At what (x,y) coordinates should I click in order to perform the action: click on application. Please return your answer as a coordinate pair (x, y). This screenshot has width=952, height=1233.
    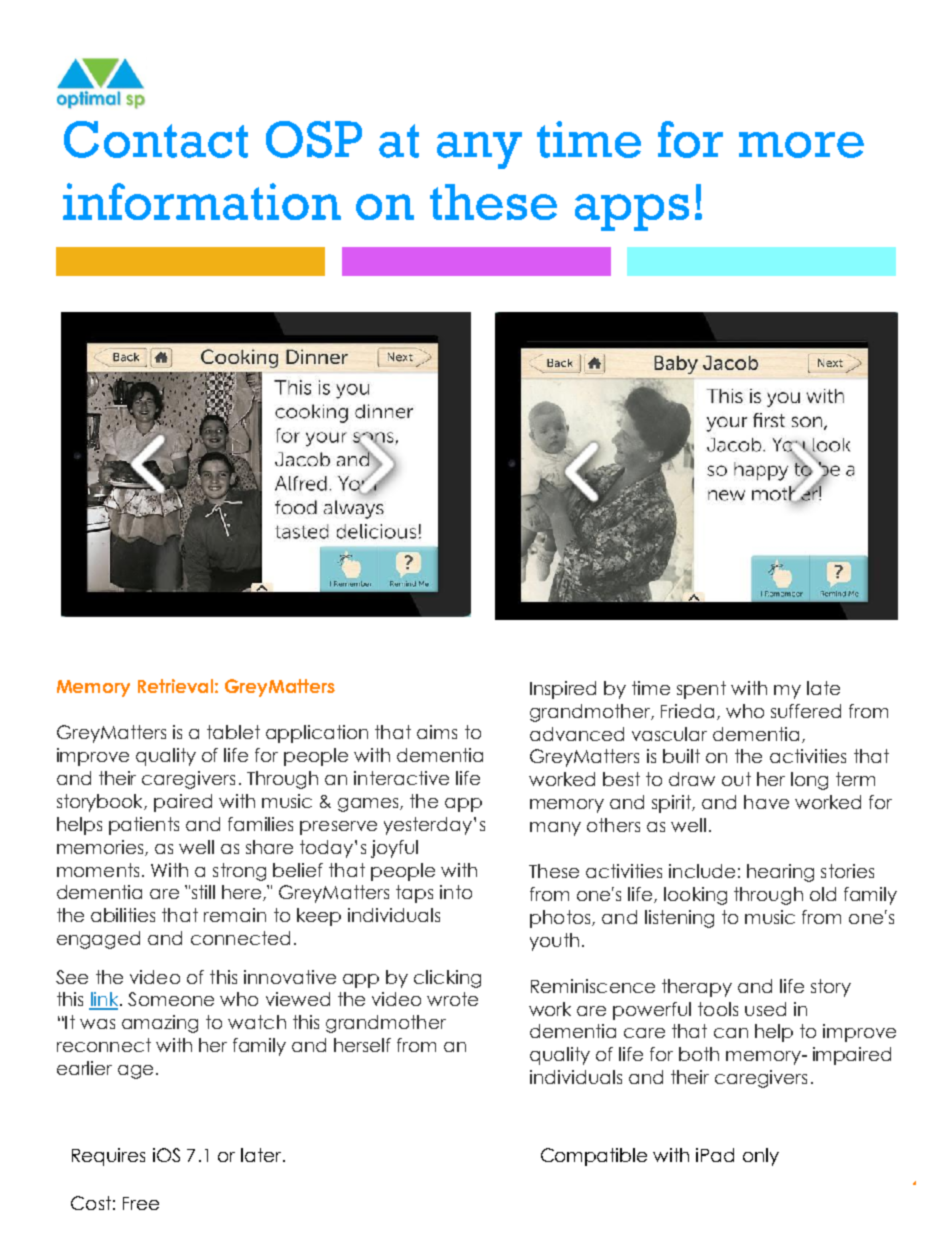
    Looking at the image, I should click on (317, 734).
